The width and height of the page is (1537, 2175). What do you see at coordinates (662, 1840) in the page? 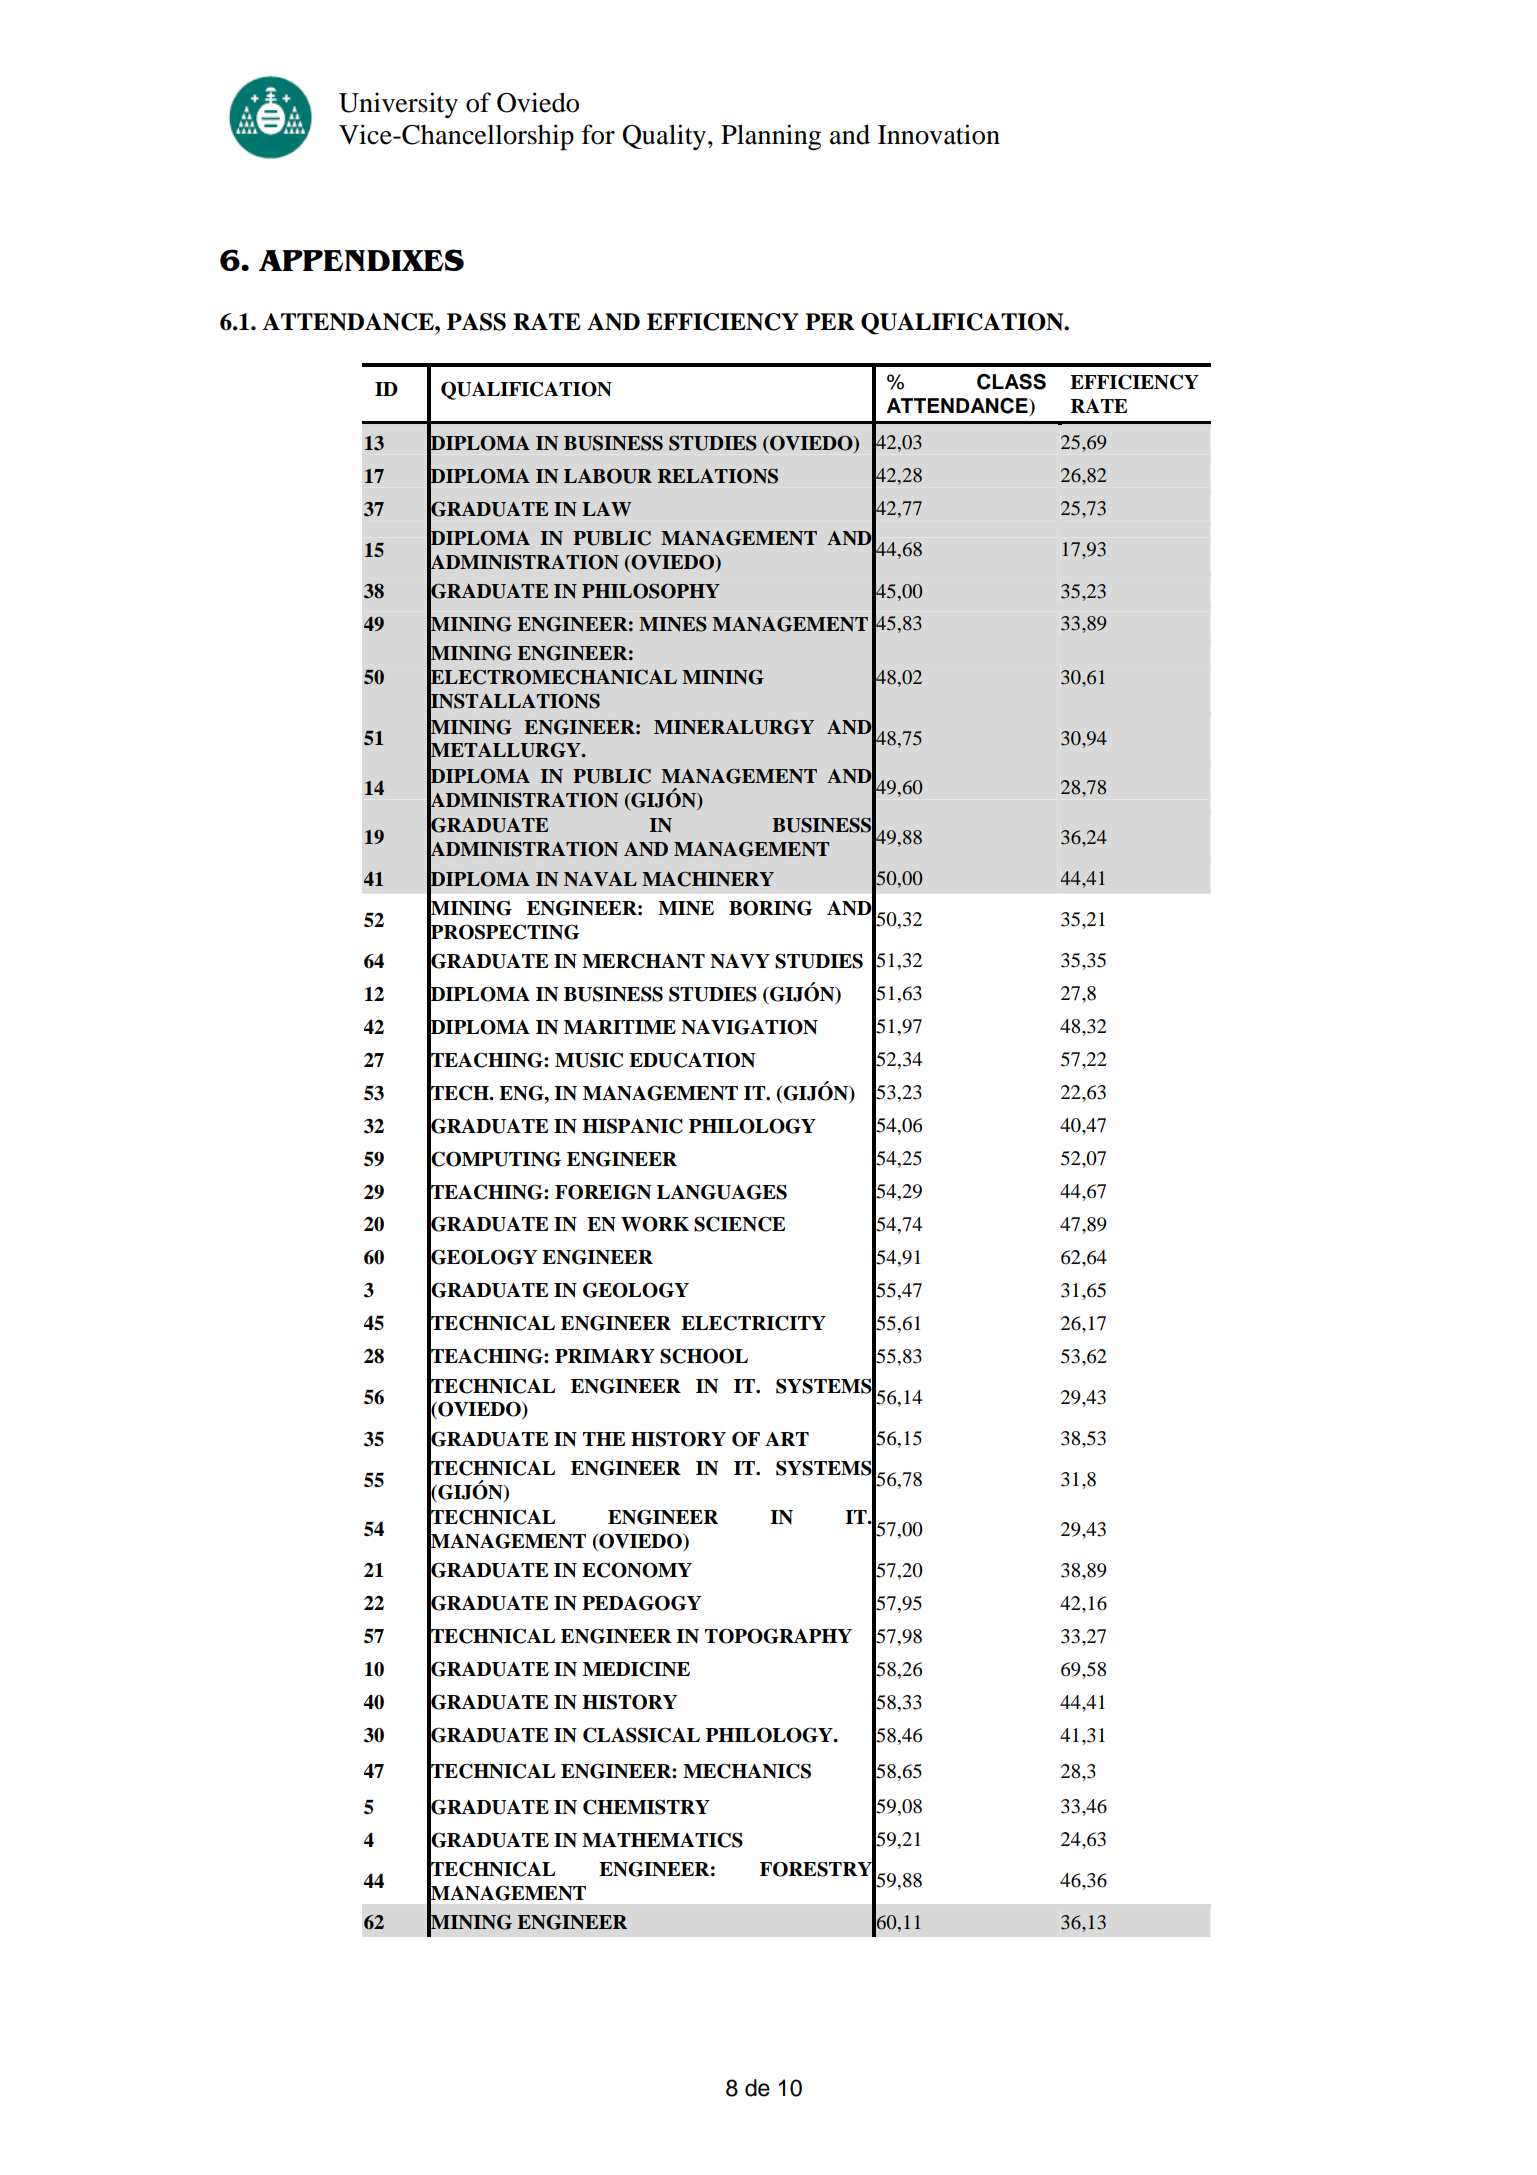
I see `MATHEMATICS` at bounding box center [662, 1840].
